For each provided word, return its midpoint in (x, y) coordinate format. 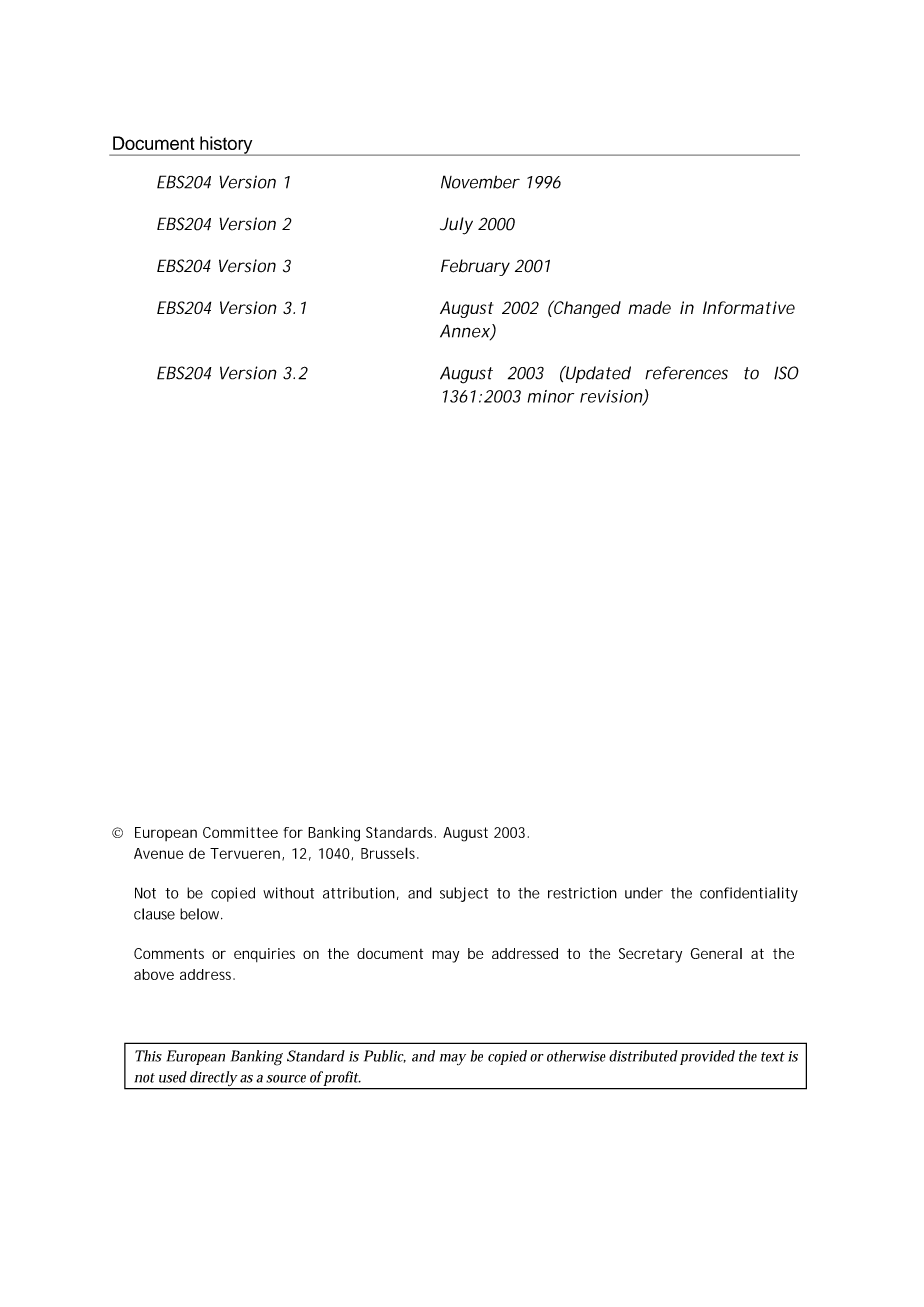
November (480, 182)
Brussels (390, 853)
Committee (240, 832)
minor (550, 396)
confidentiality (749, 894)
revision (612, 397)
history (226, 146)
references (686, 373)
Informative (749, 307)
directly (213, 1080)
